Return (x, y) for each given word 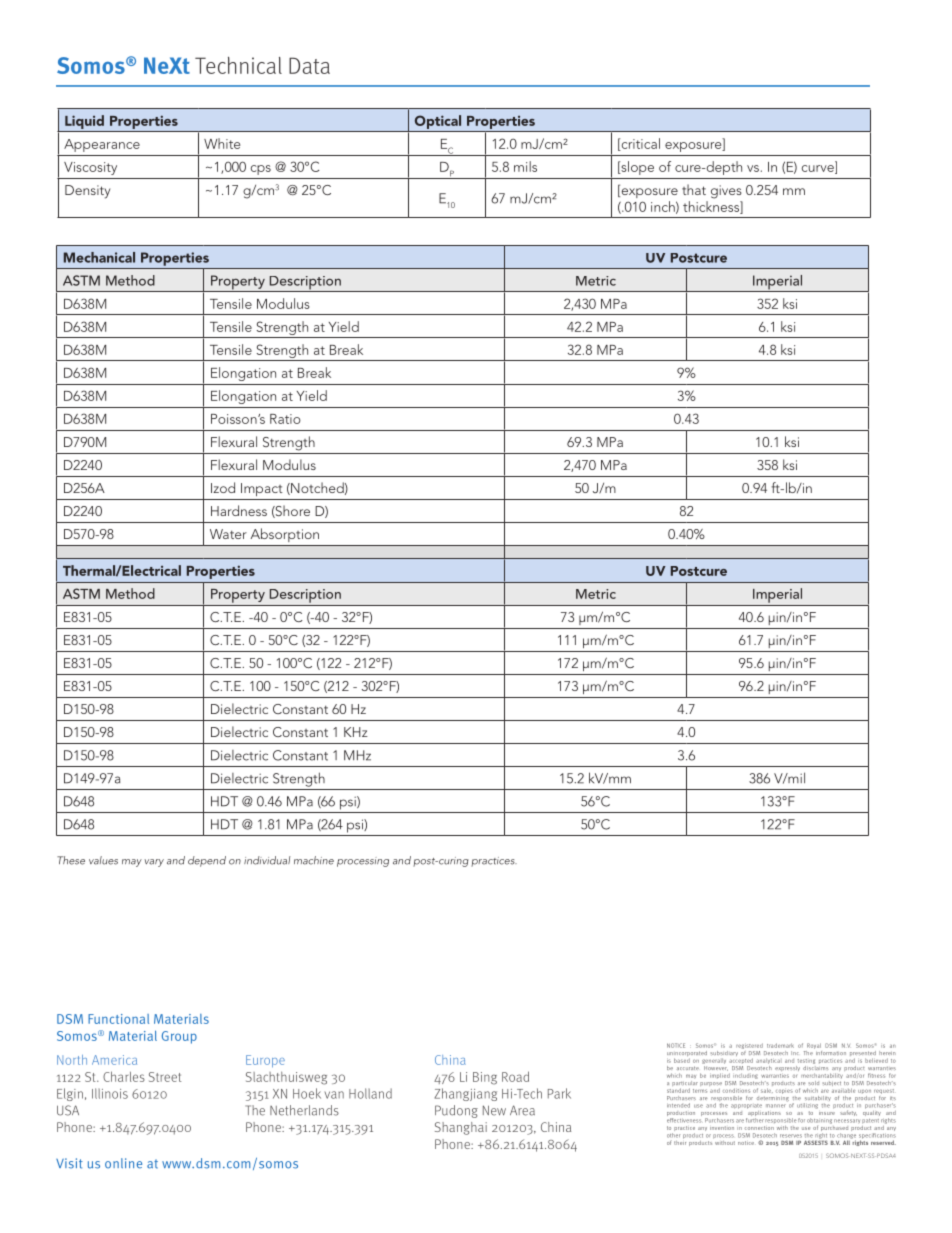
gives (726, 192)
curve (819, 169)
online (123, 1163)
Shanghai (461, 1128)
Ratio (285, 419)
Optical (438, 122)
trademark (780, 1045)
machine (314, 860)
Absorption (285, 535)
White (222, 143)
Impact (262, 489)
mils (525, 166)
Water (228, 534)
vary (154, 863)
